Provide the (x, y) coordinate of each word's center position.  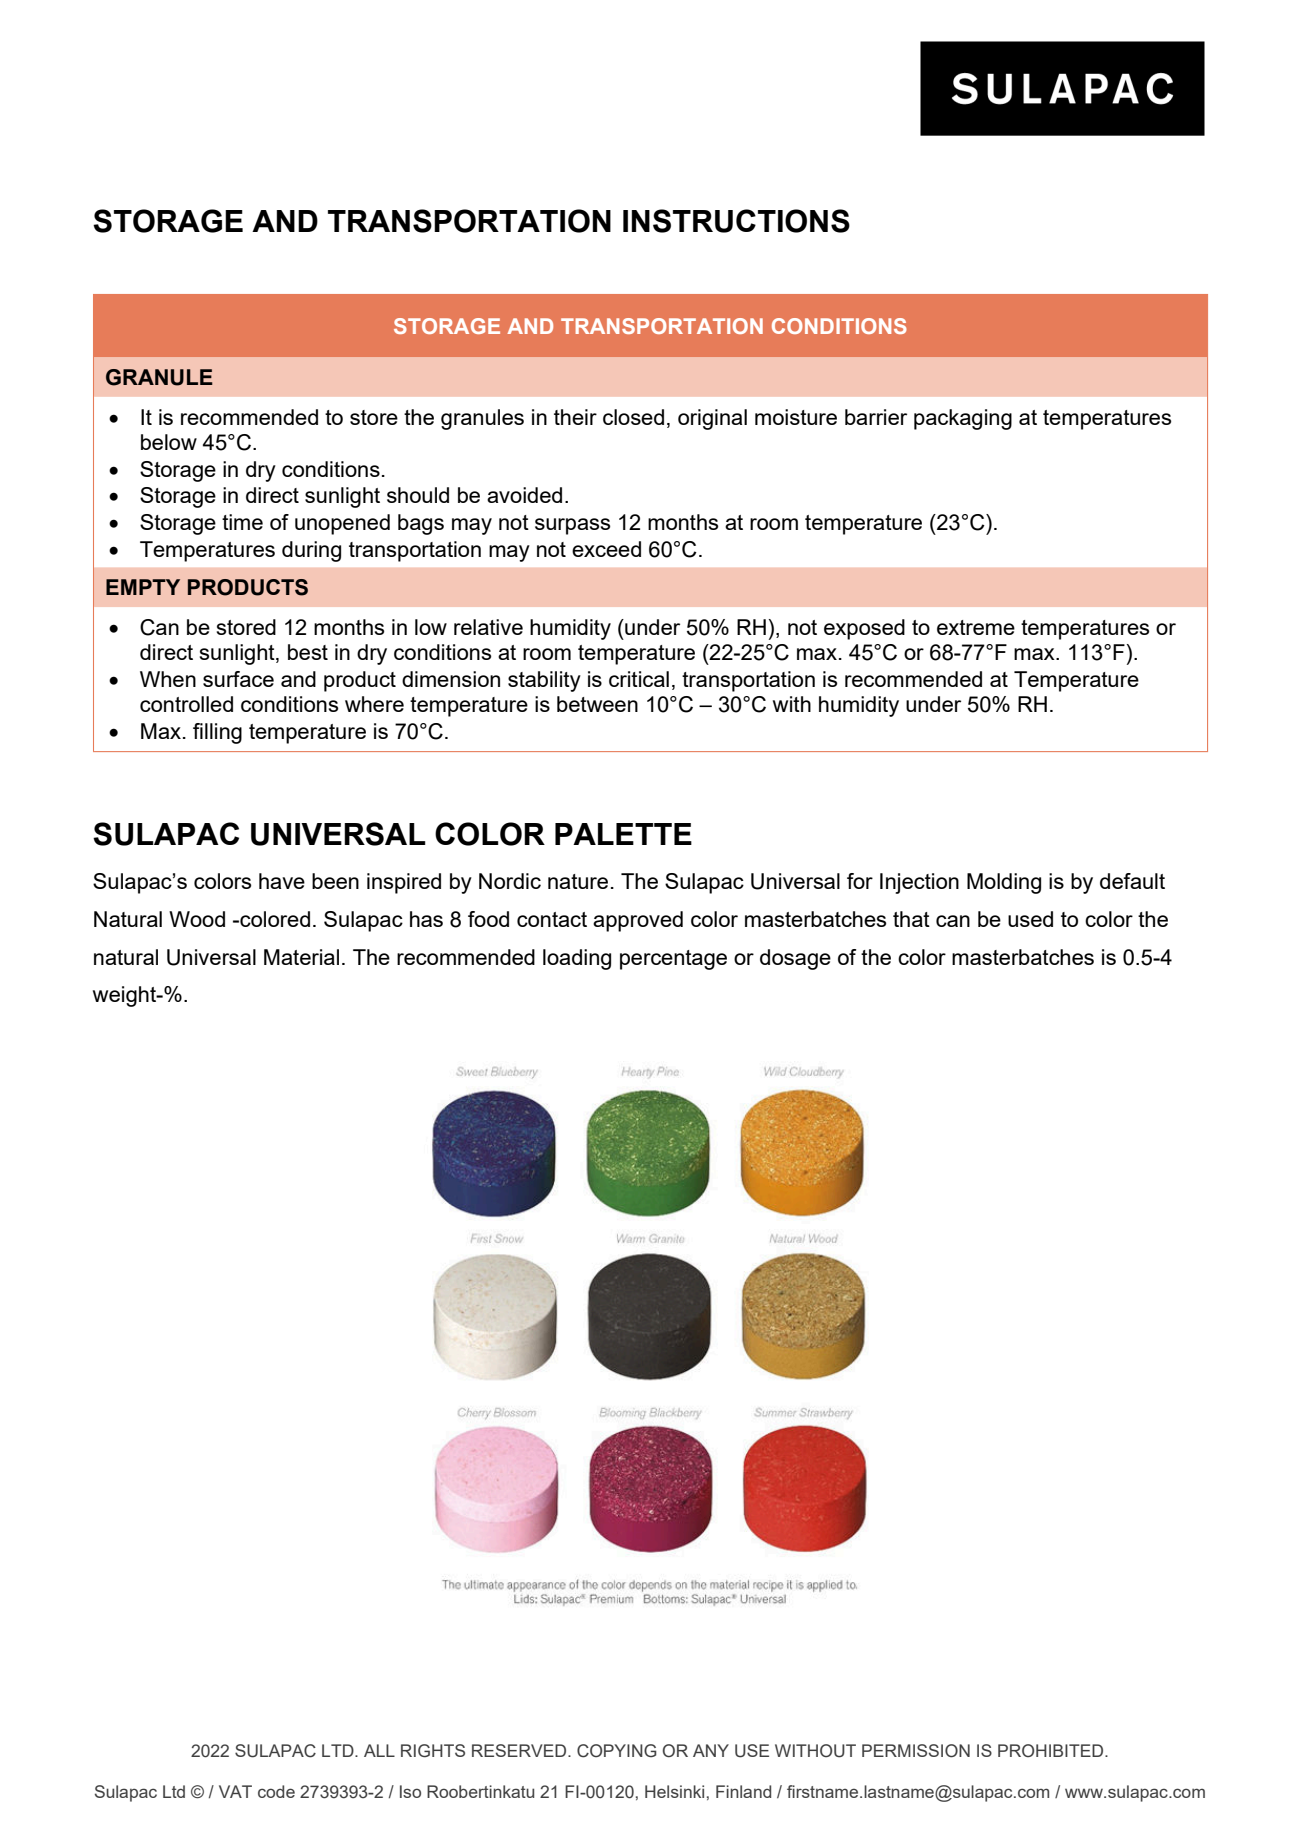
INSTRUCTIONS (736, 221)
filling (217, 733)
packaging (963, 419)
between (597, 704)
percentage (673, 960)
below (169, 442)
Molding (1004, 883)
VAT (235, 1791)
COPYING (617, 1751)
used (1030, 919)
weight (125, 996)
